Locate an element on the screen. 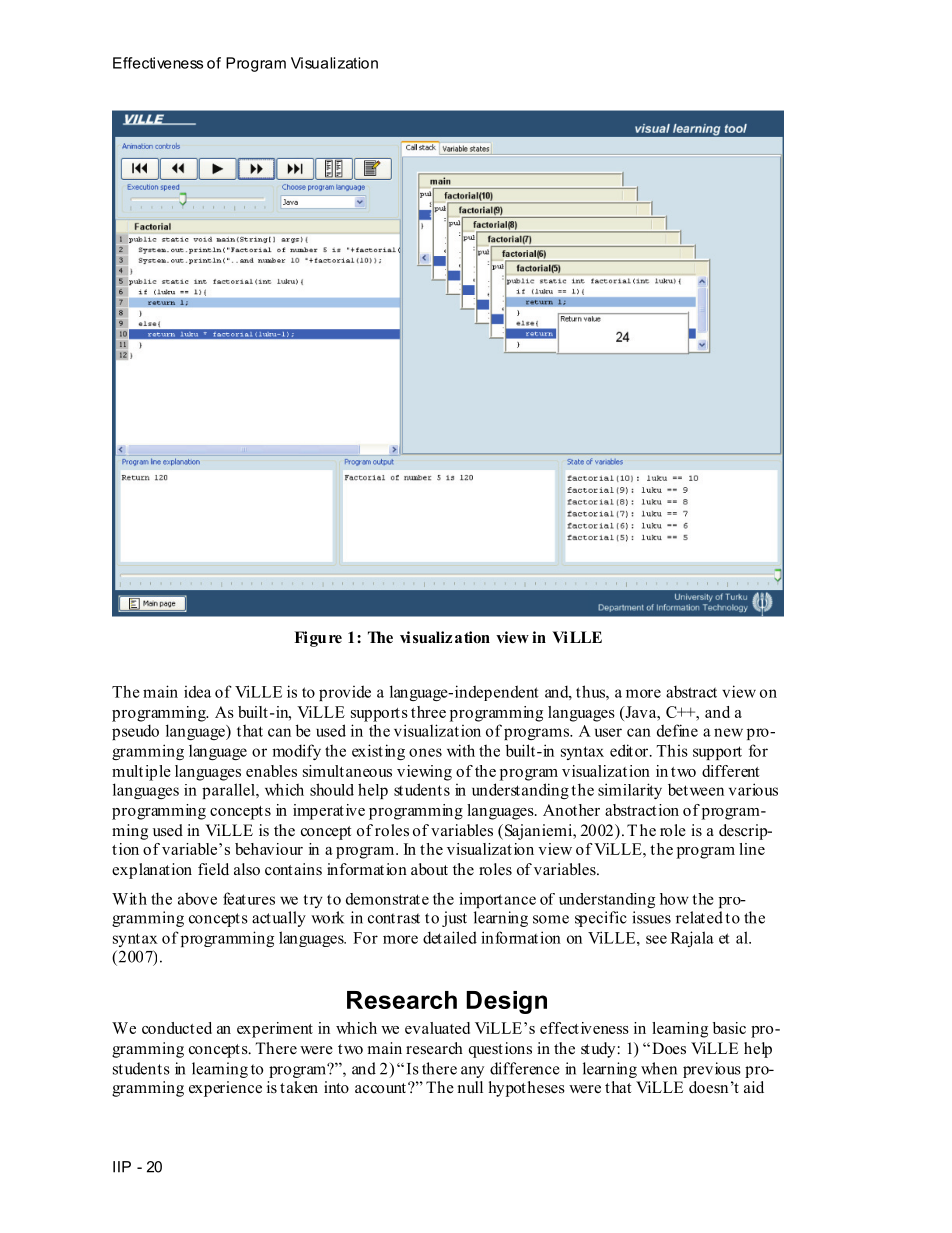 This screenshot has width=952, height=1233. detailed is located at coordinates (450, 937).
